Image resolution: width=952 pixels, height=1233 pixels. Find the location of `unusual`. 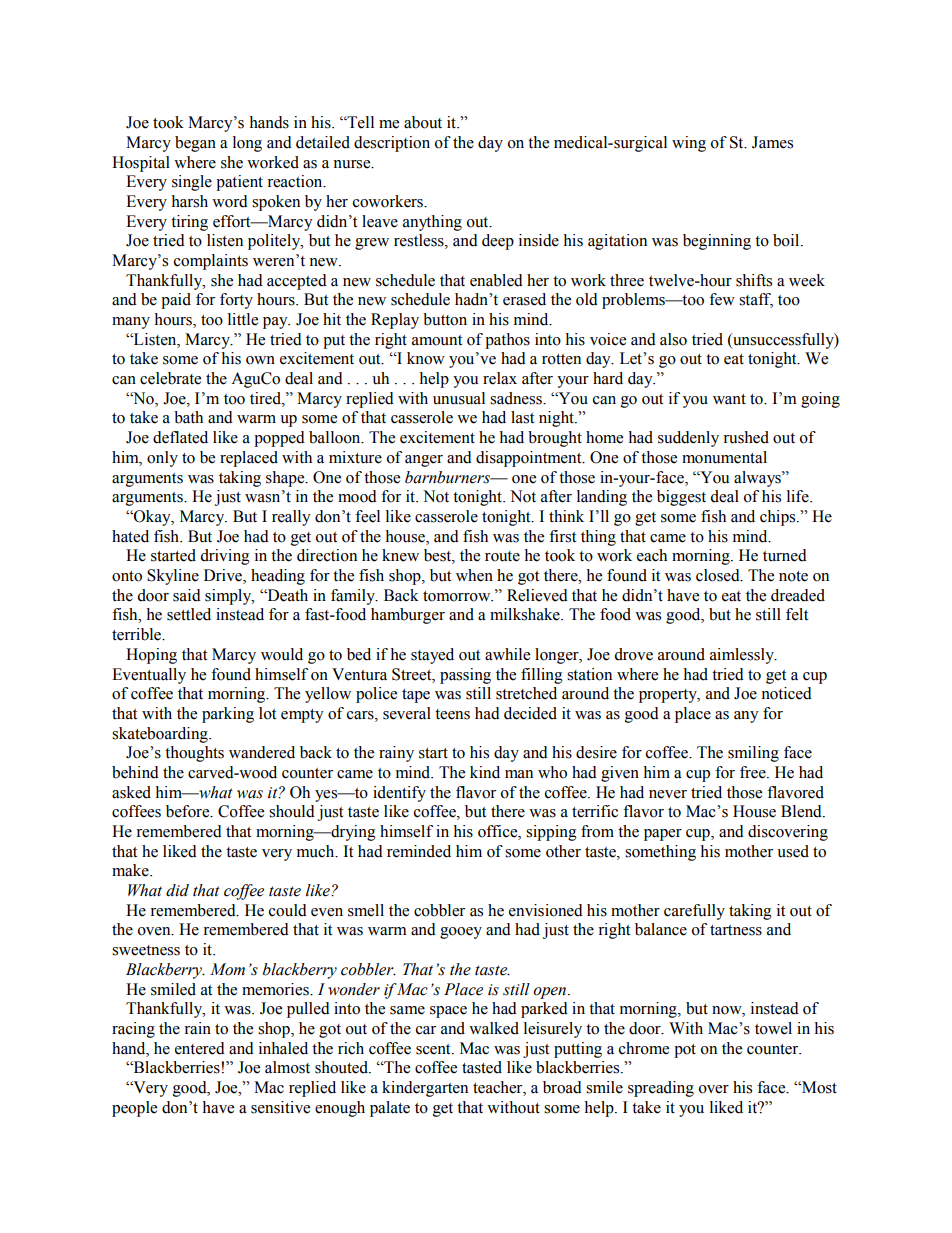

unusual is located at coordinates (459, 398).
